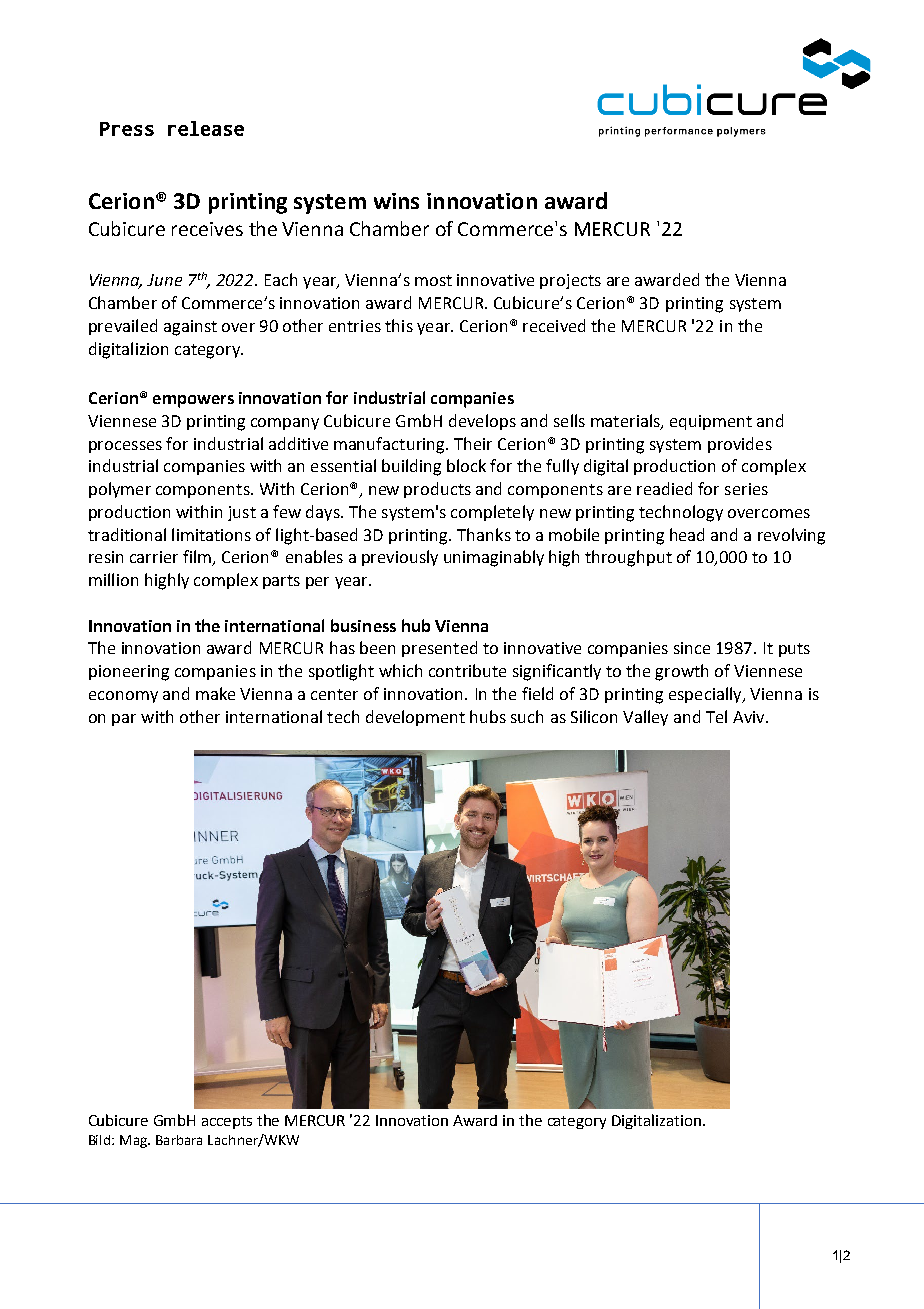  I want to click on wins, so click(396, 201).
